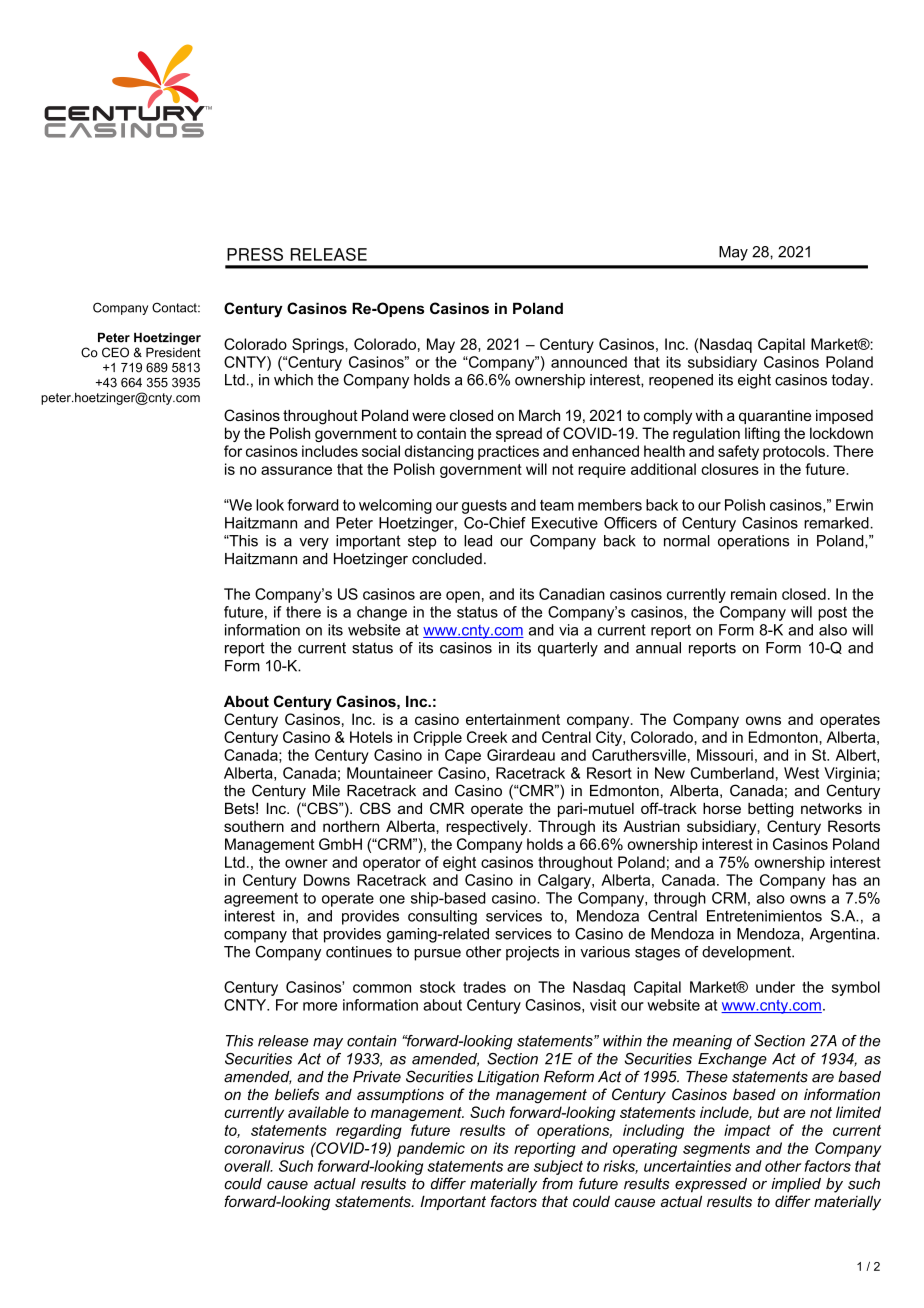  What do you see at coordinates (261, 900) in the page?
I see `agreement` at bounding box center [261, 900].
